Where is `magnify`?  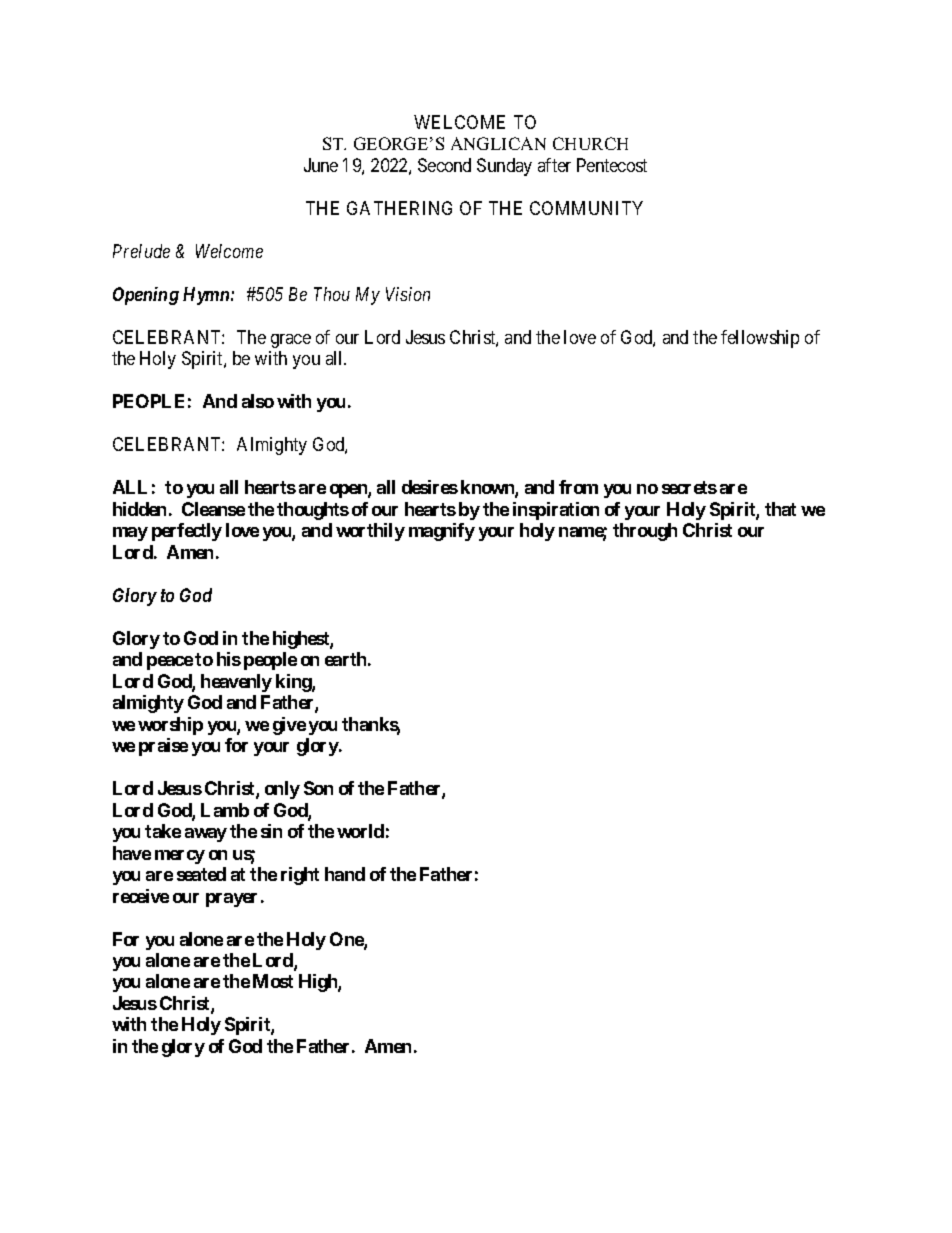 magnify is located at coordinates (442, 532).
